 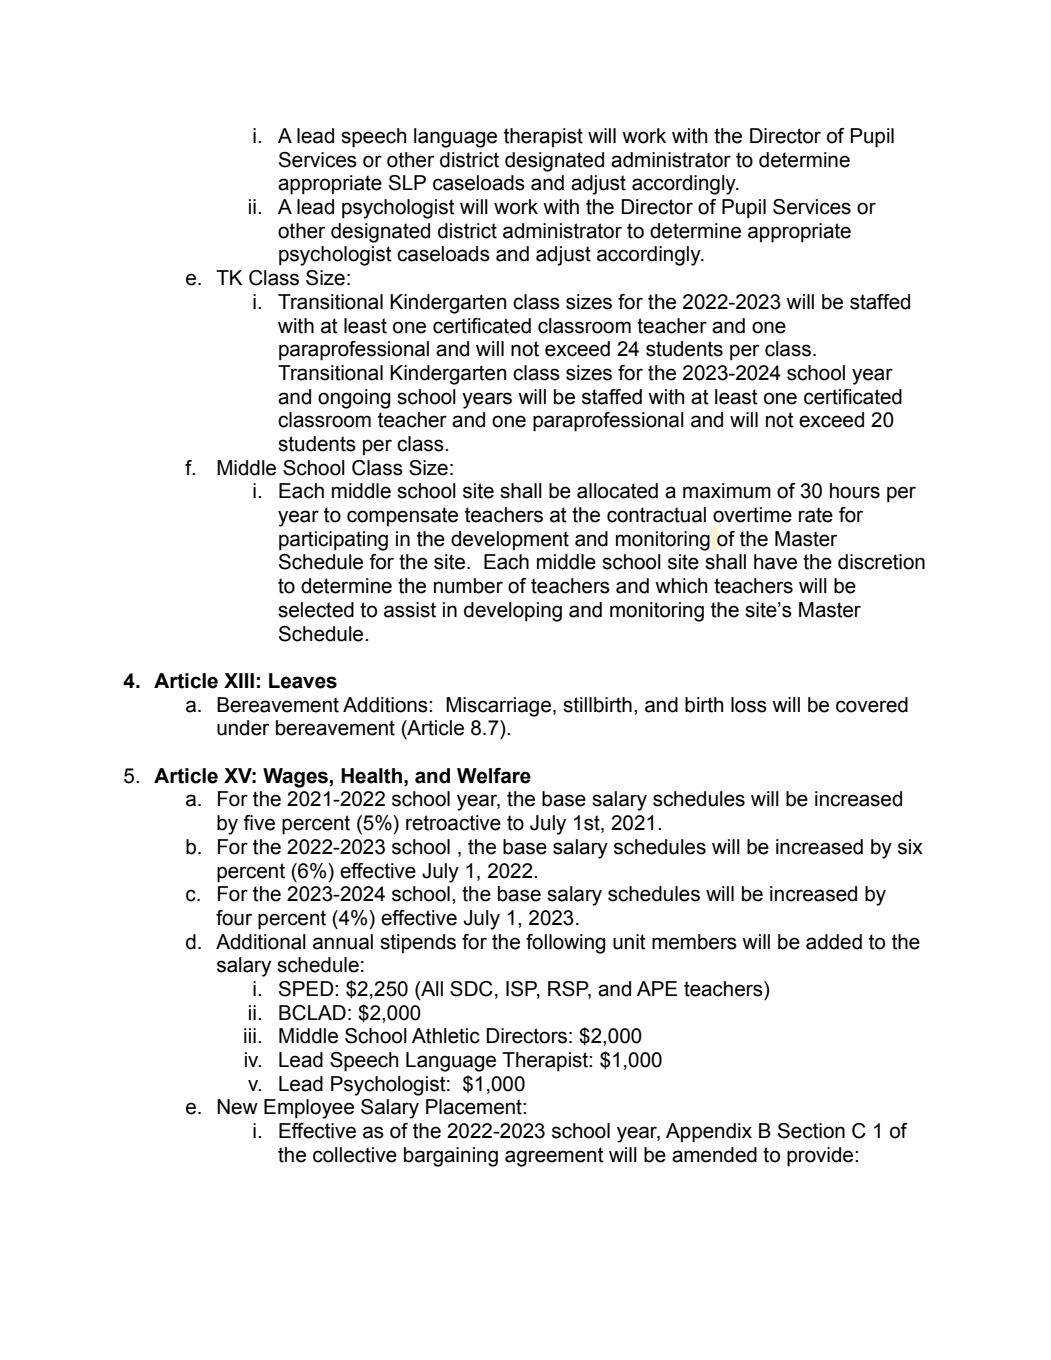 What do you see at coordinates (407, 183) in the screenshot?
I see `SLP` at bounding box center [407, 183].
